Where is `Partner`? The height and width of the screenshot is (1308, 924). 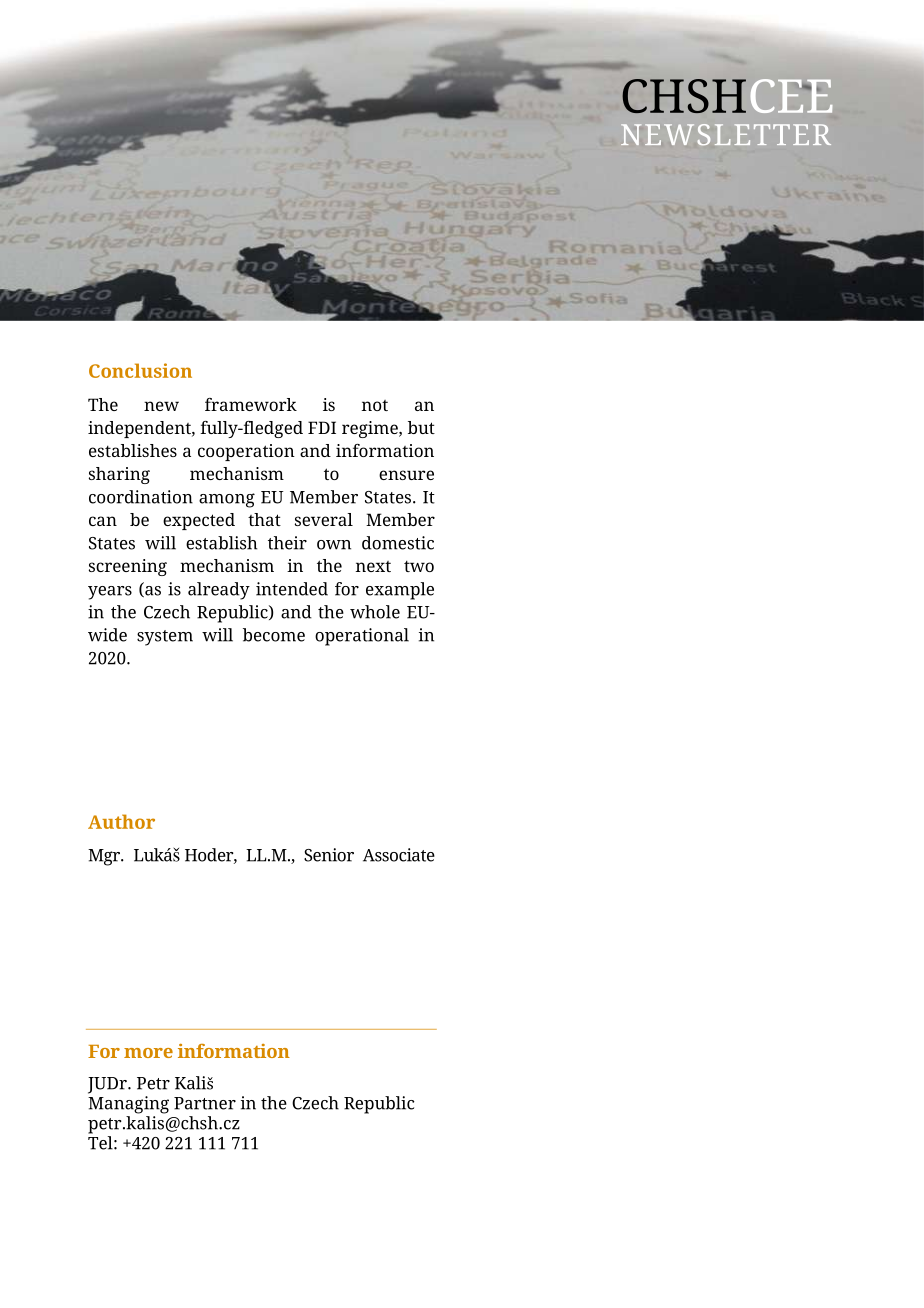 Partner is located at coordinates (205, 1103).
